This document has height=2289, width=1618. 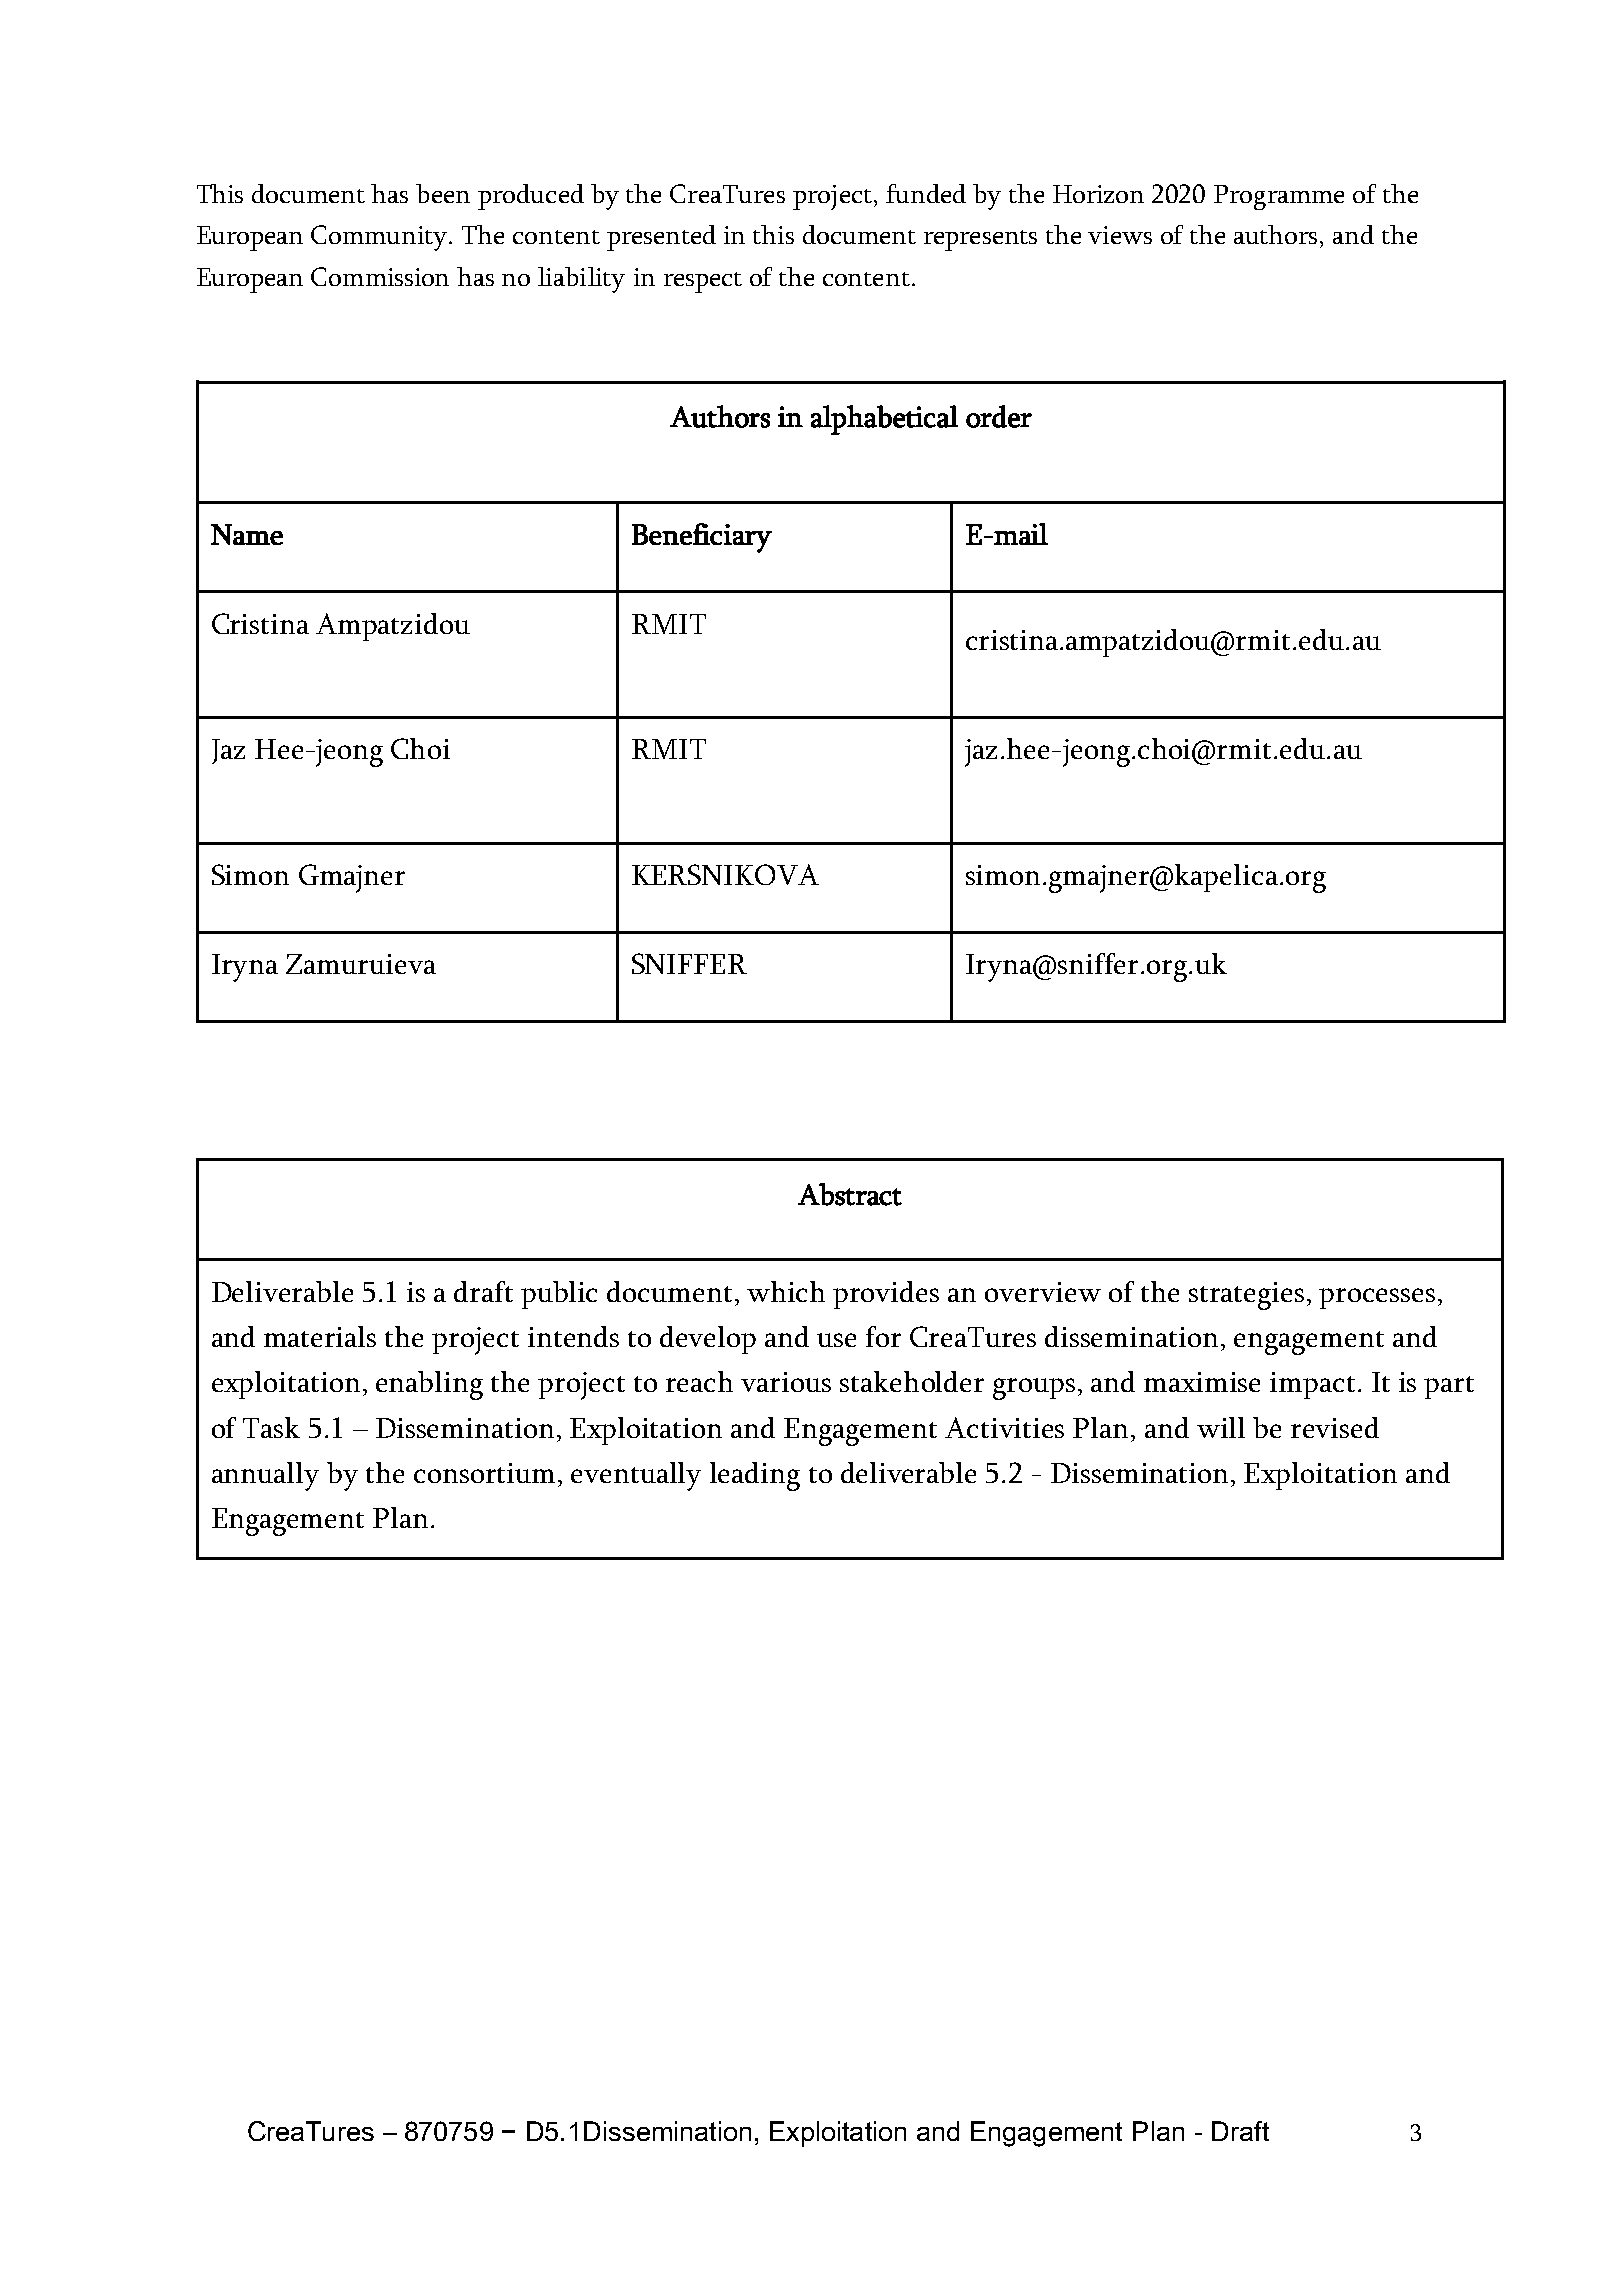 I want to click on Name, so click(x=247, y=534).
